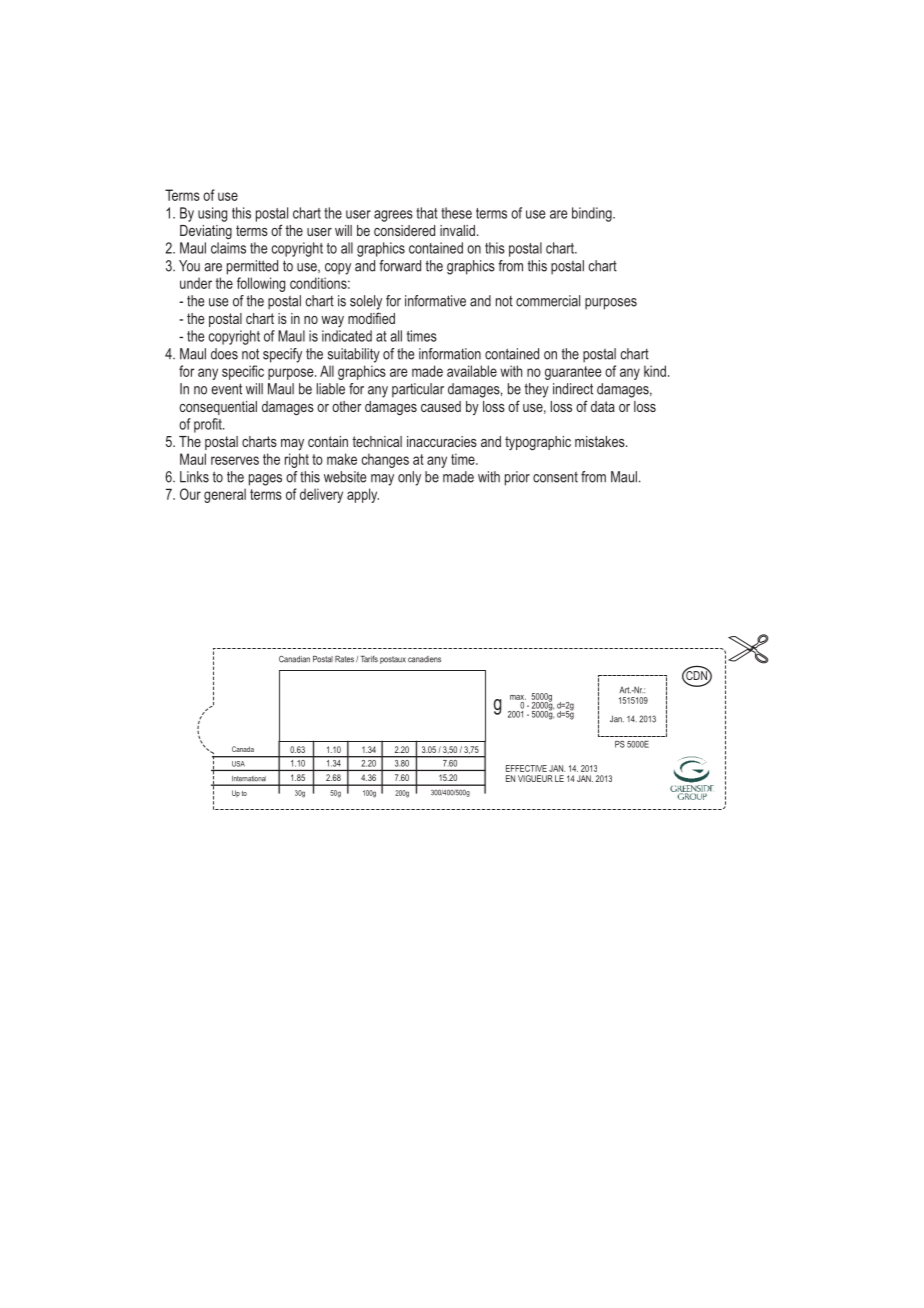  Describe the element at coordinates (228, 248) in the screenshot. I see `claims` at that location.
